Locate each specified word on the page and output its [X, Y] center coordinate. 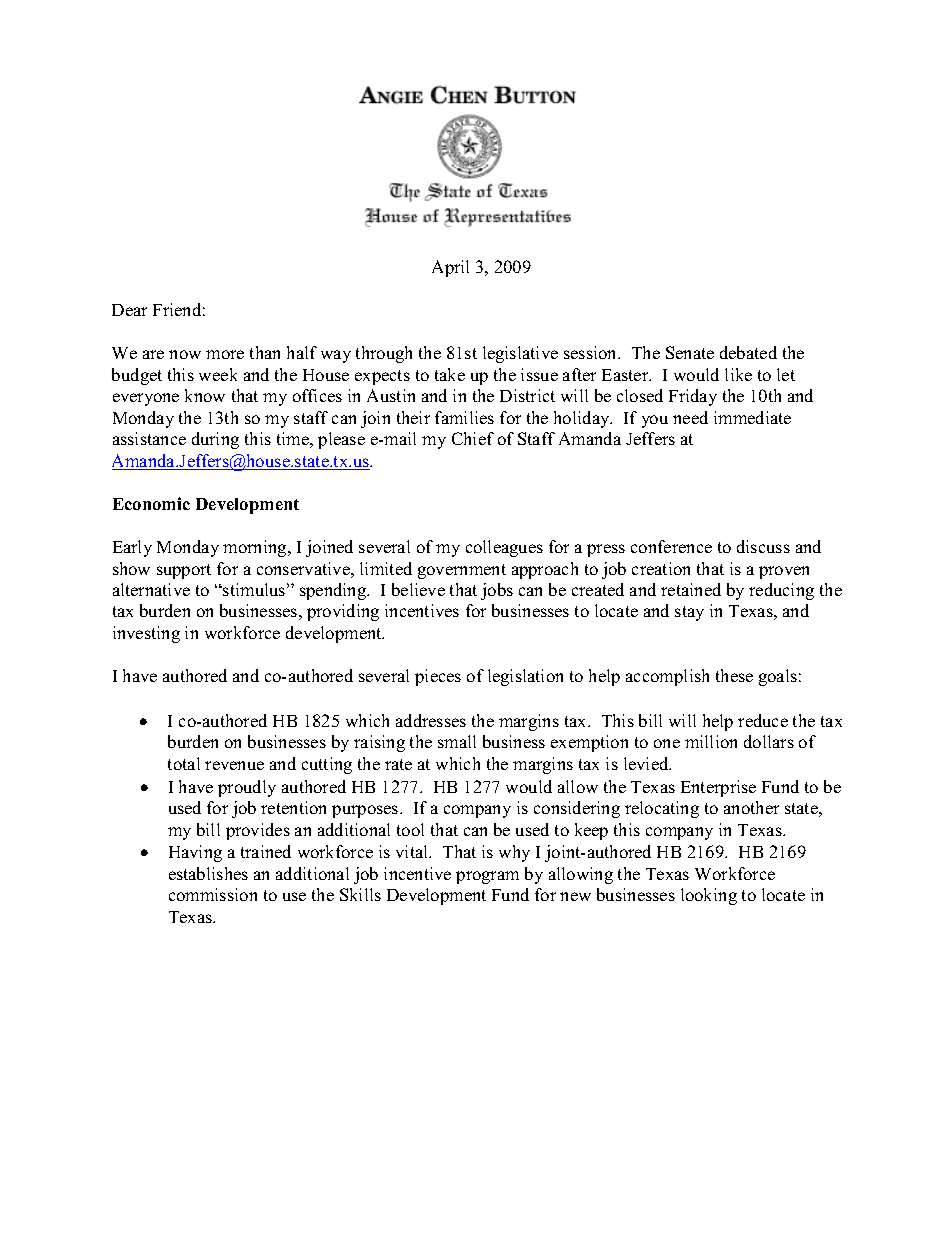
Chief [473, 438]
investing [146, 634]
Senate [690, 352]
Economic [151, 503]
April [450, 268]
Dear [129, 310]
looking [709, 896]
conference [671, 546]
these [734, 675]
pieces [438, 677]
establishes [208, 873]
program [487, 877]
